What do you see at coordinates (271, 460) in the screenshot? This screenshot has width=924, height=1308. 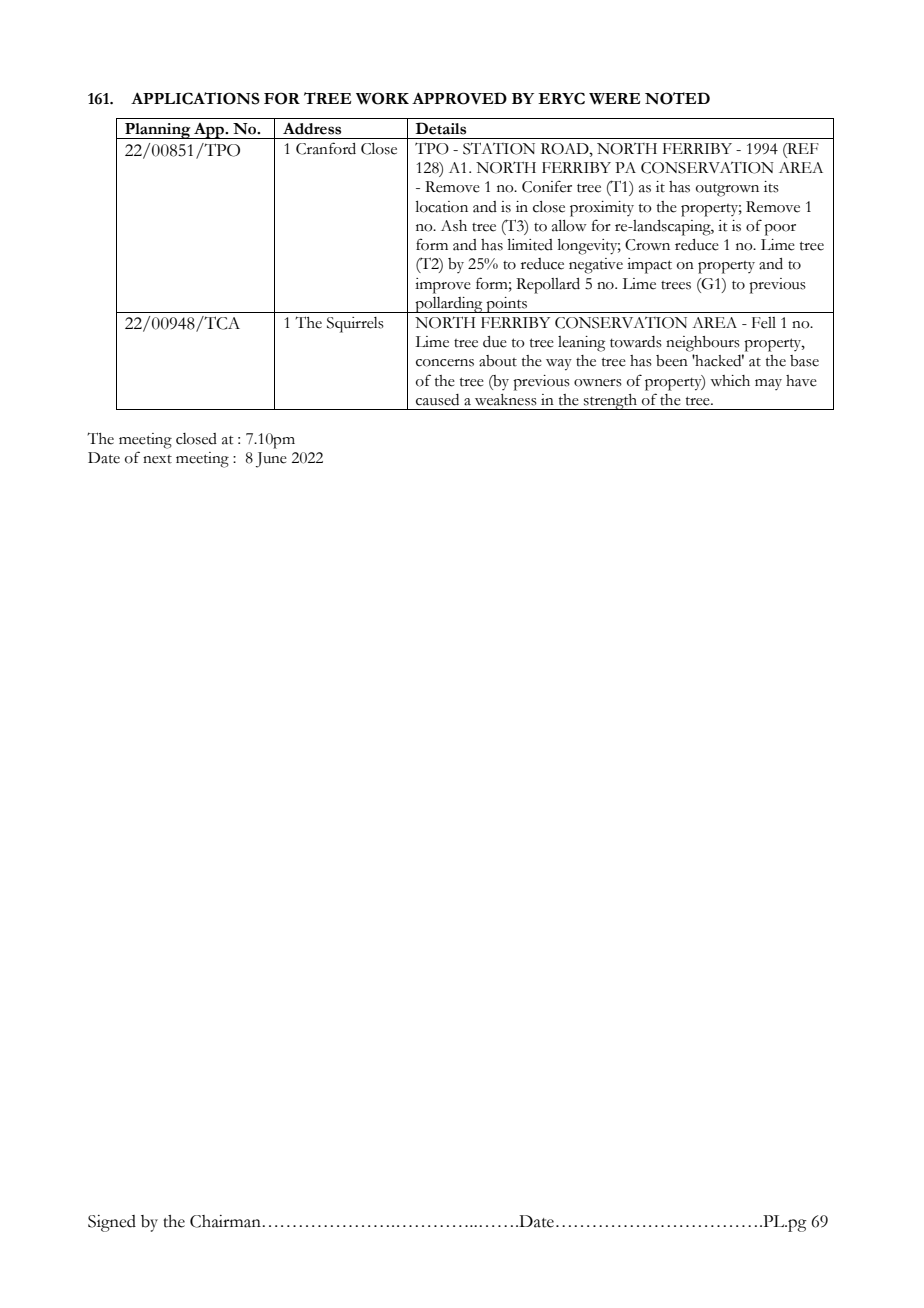 I see `June` at bounding box center [271, 460].
